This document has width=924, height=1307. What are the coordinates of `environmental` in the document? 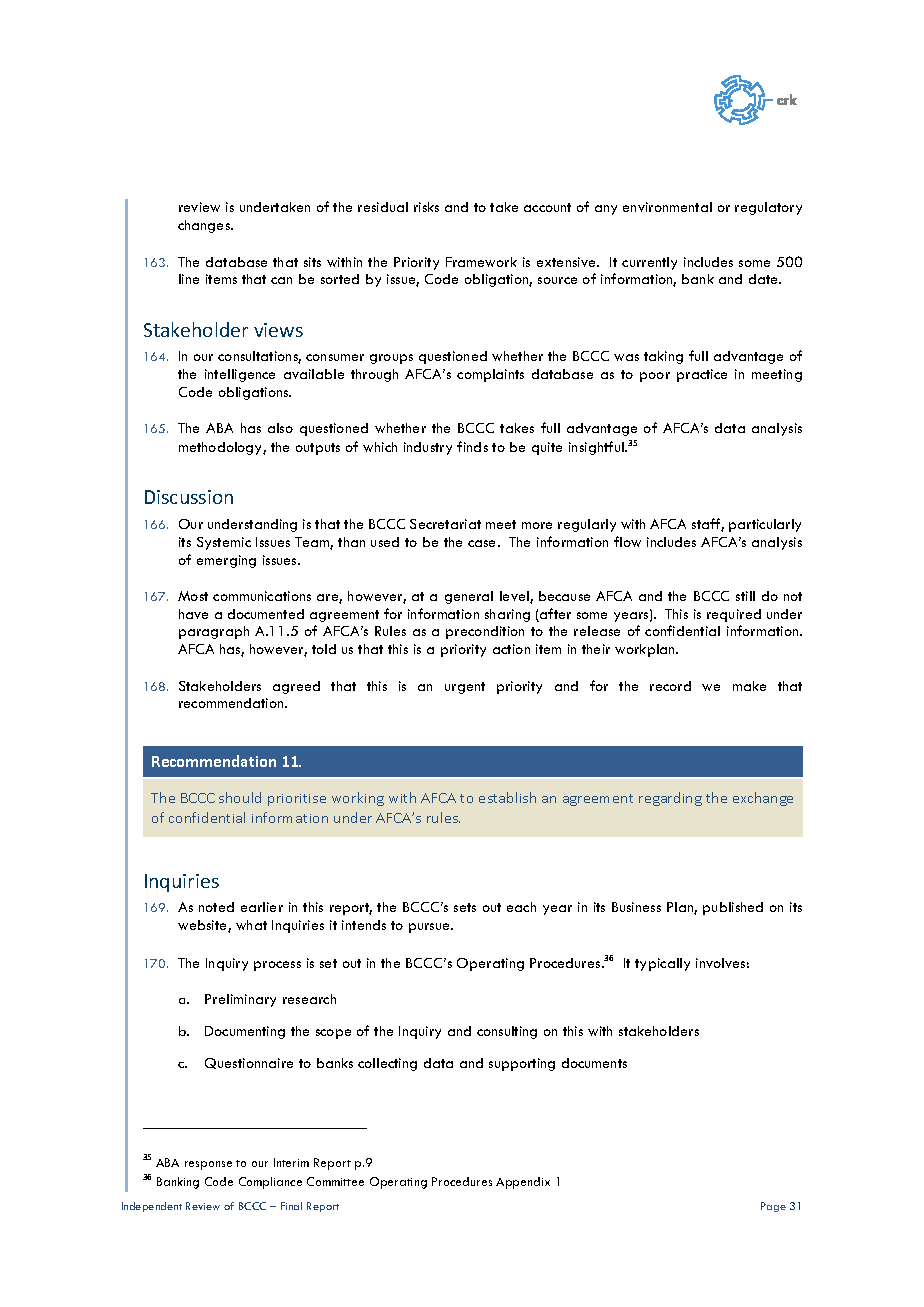 It's located at (667, 207).
